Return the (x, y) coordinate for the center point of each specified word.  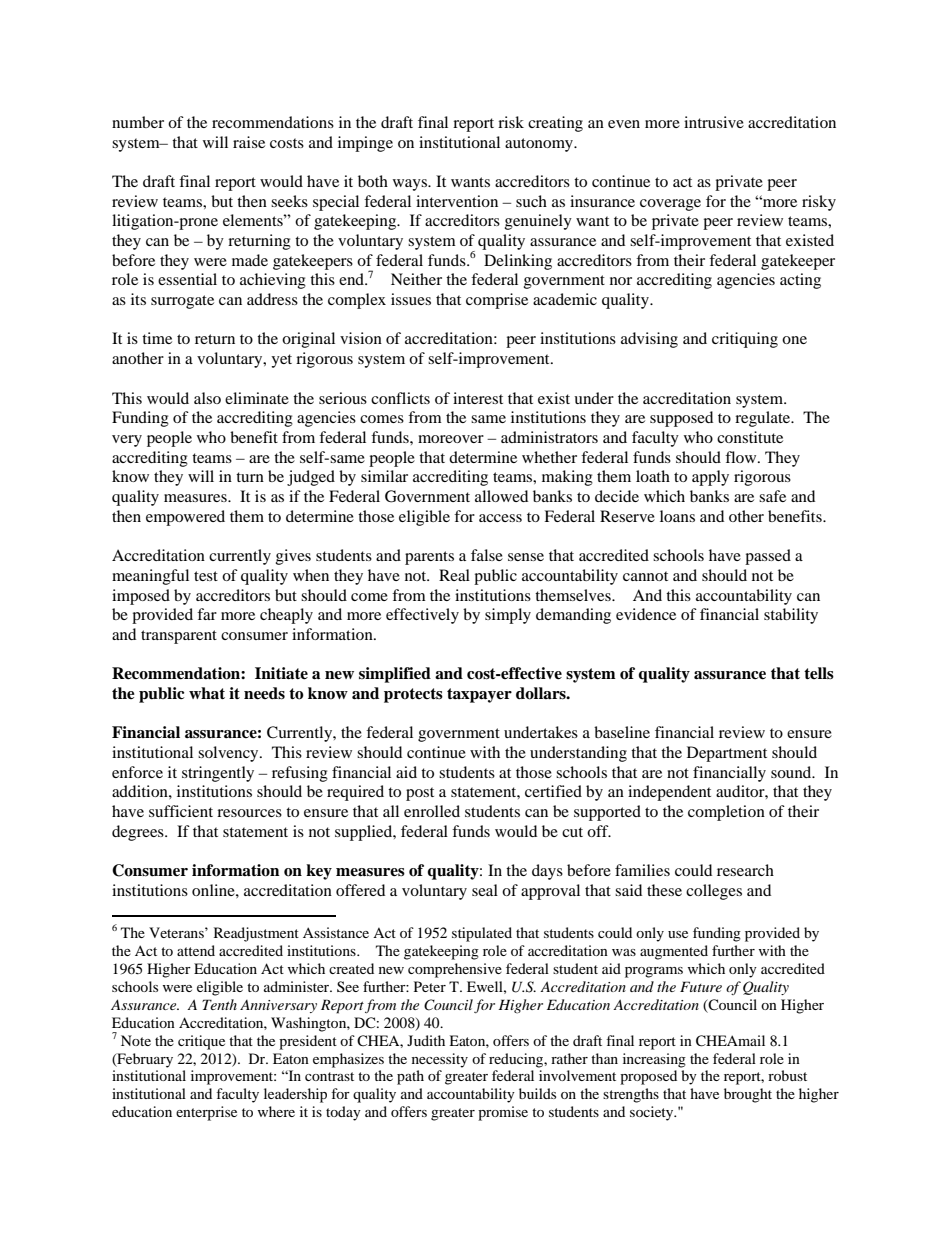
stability (791, 616)
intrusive (714, 122)
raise (249, 142)
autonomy (540, 145)
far (207, 614)
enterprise (206, 1113)
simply (508, 616)
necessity (440, 1060)
